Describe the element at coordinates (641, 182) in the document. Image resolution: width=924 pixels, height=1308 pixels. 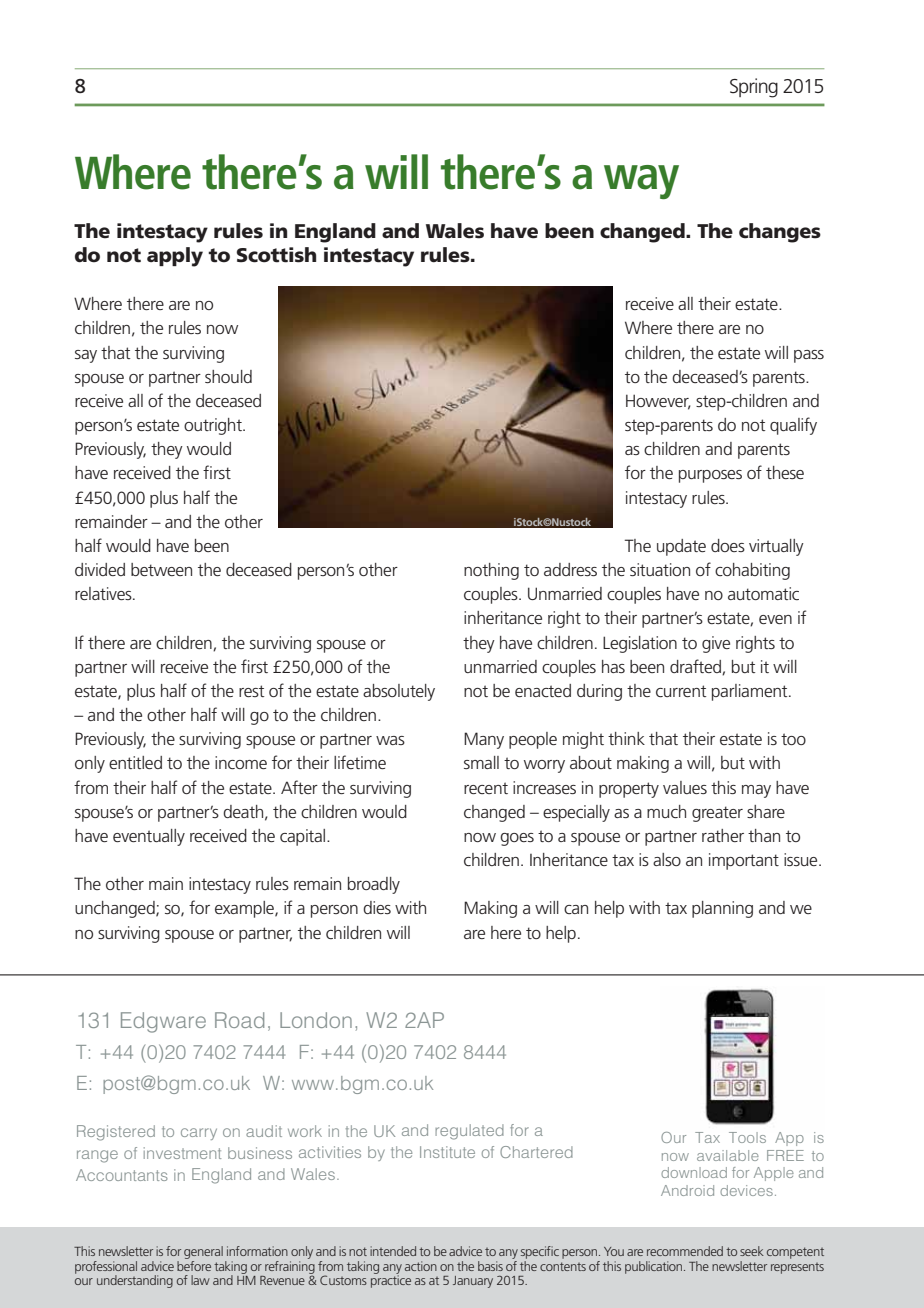
I see `way` at that location.
